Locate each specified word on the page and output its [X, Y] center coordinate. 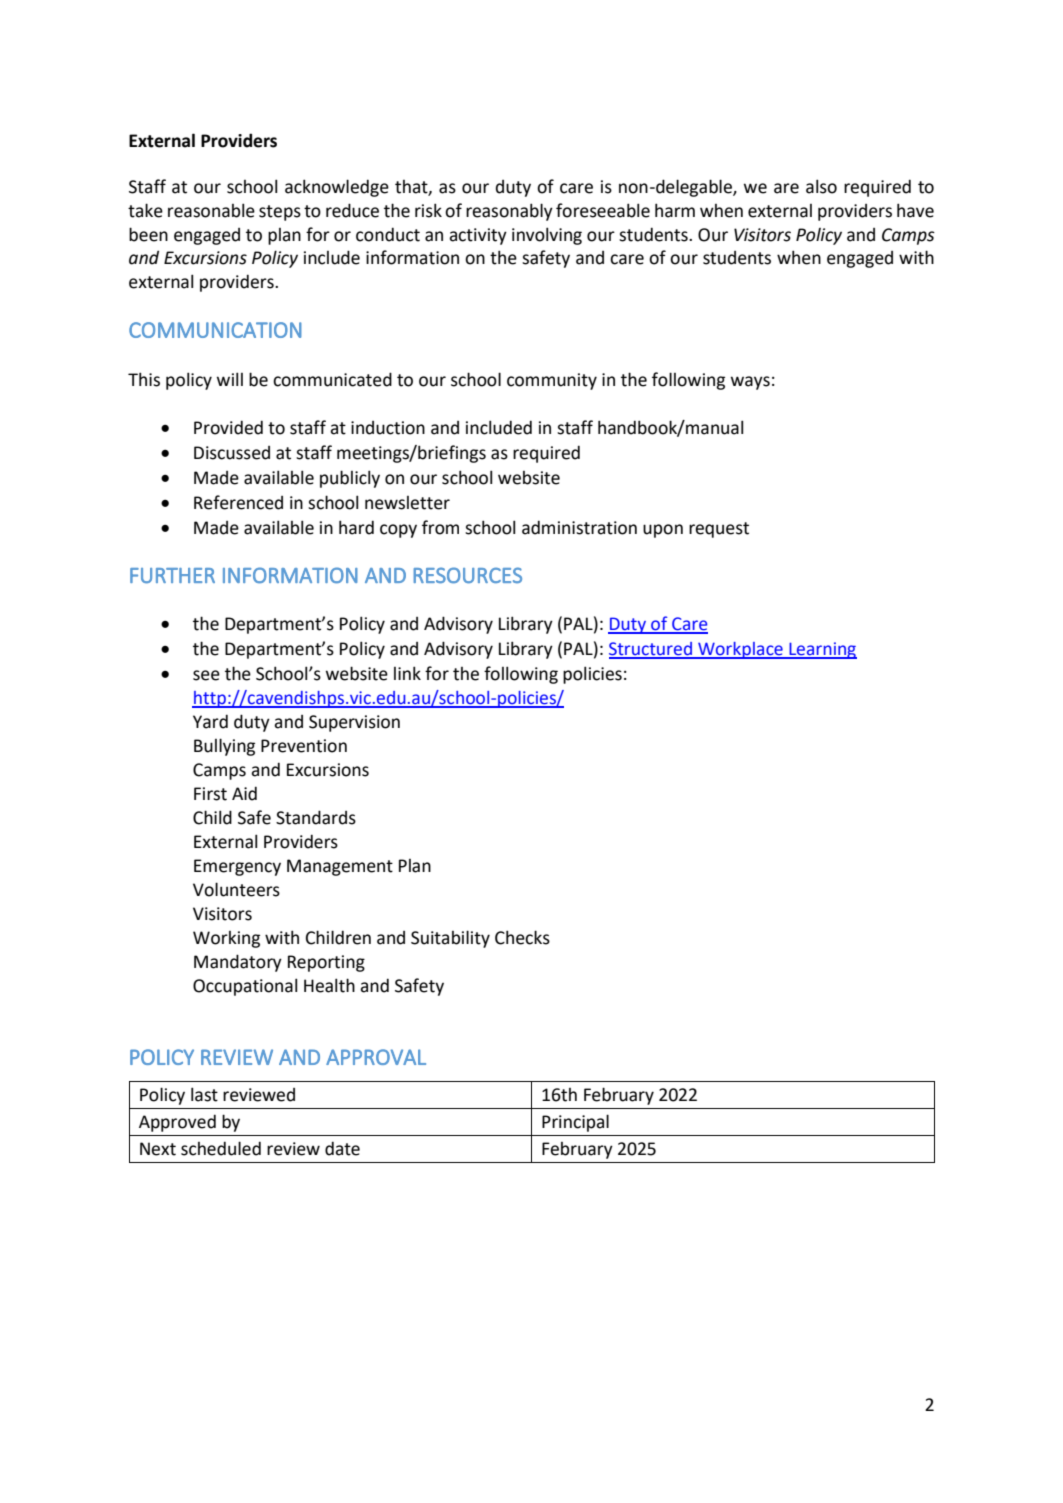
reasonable [211, 210]
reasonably [509, 212]
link [407, 673]
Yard [210, 721]
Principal [575, 1123]
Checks [522, 937]
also [821, 186]
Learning [822, 650]
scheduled [221, 1148]
